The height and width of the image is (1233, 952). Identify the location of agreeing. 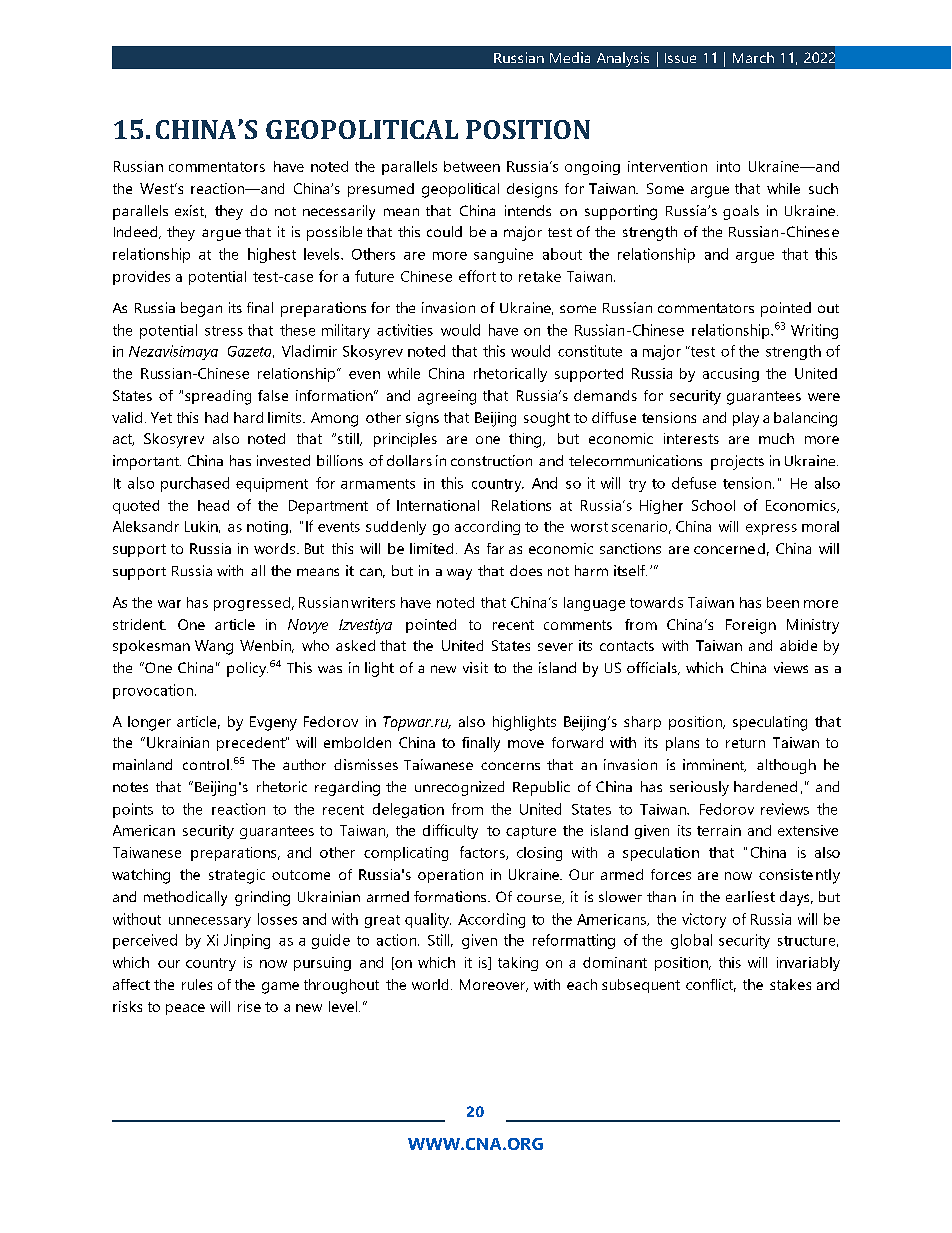
(447, 397).
